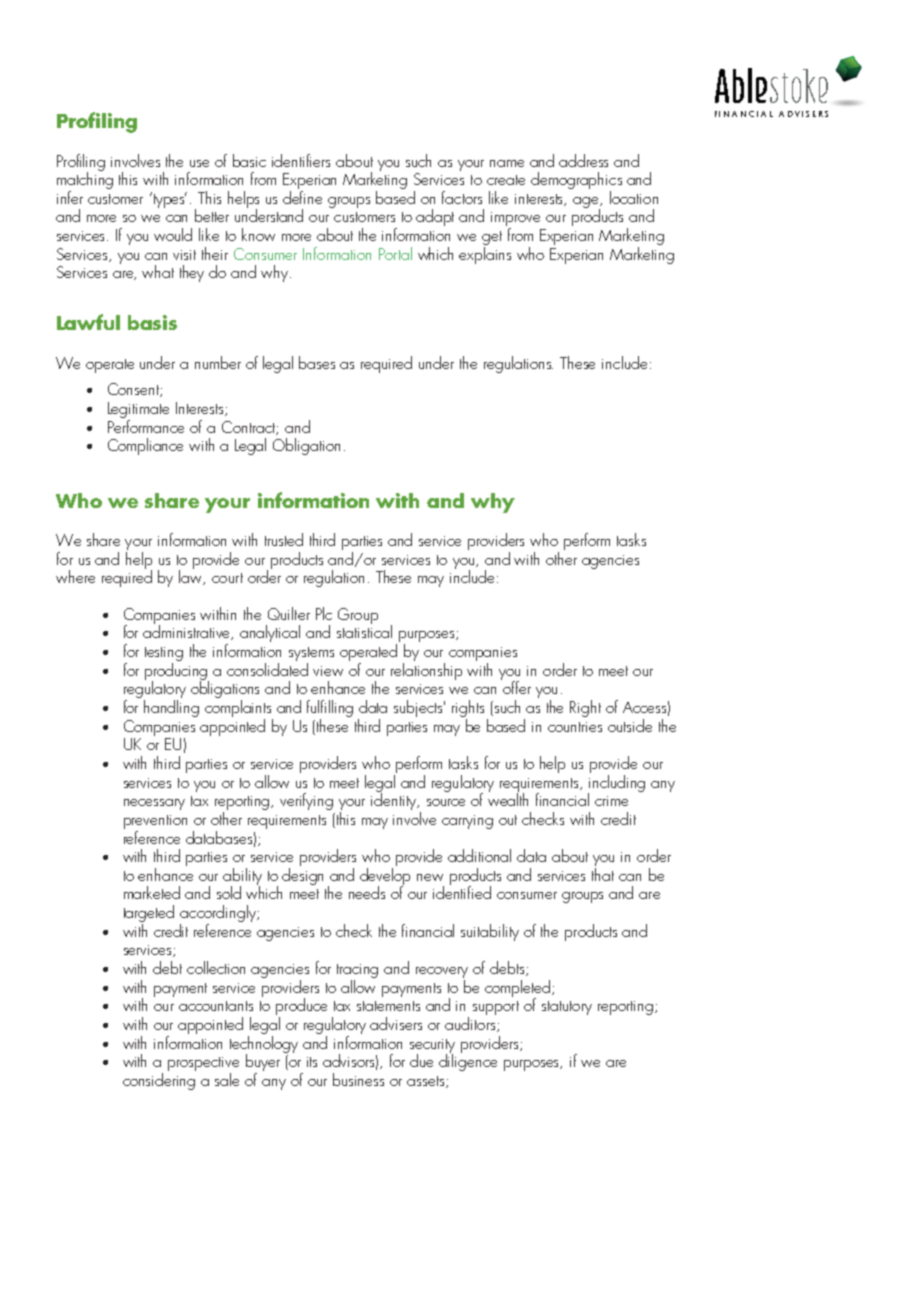  What do you see at coordinates (358, 1079) in the screenshot?
I see `business` at bounding box center [358, 1079].
